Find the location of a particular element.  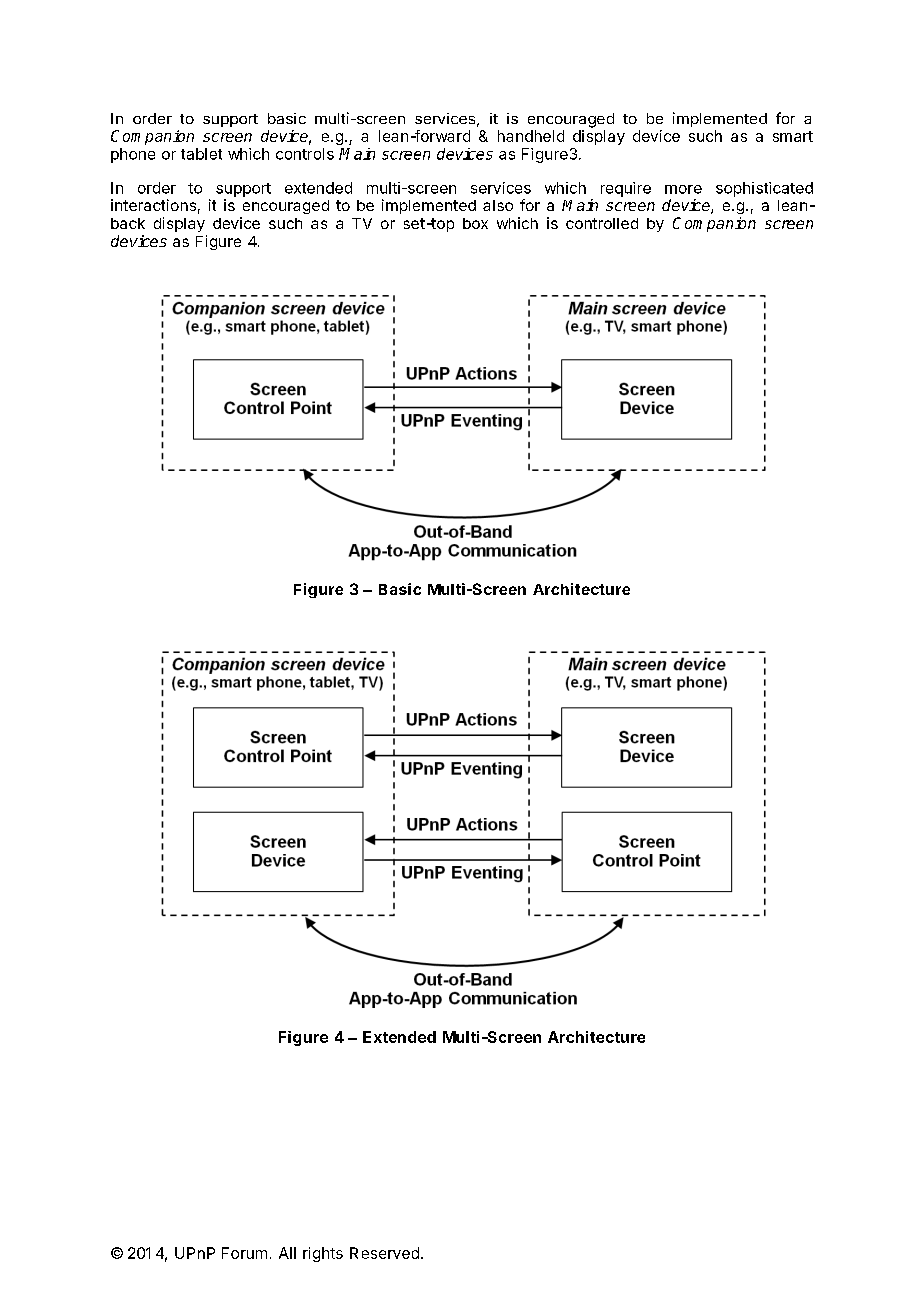

also is located at coordinates (498, 205).
